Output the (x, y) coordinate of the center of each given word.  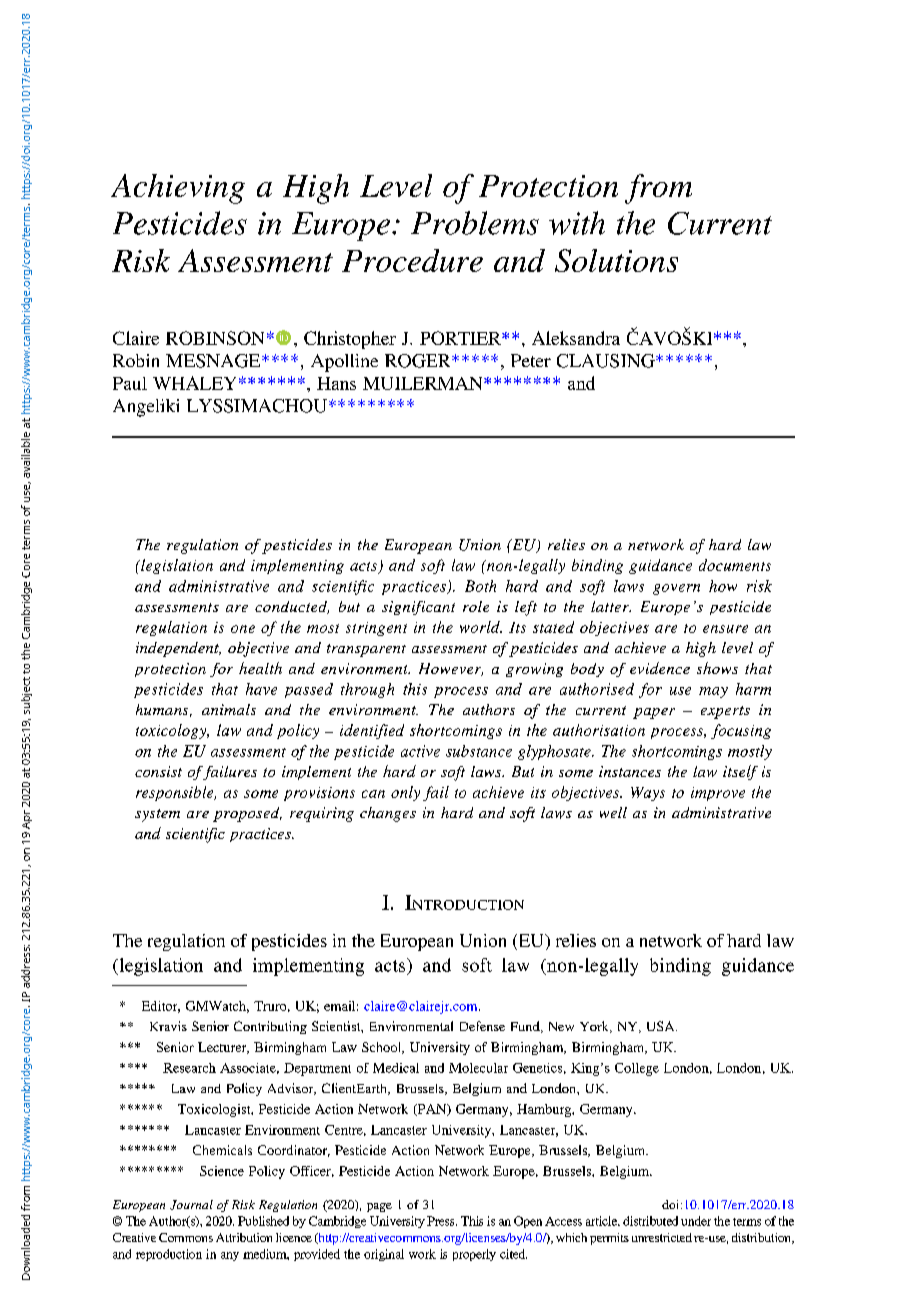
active (420, 751)
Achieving (178, 189)
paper (654, 713)
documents (735, 565)
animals (229, 709)
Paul (130, 383)
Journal (191, 1205)
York (595, 1027)
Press (442, 1221)
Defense (482, 1026)
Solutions (616, 260)
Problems (475, 223)
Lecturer (223, 1048)
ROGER (419, 361)
